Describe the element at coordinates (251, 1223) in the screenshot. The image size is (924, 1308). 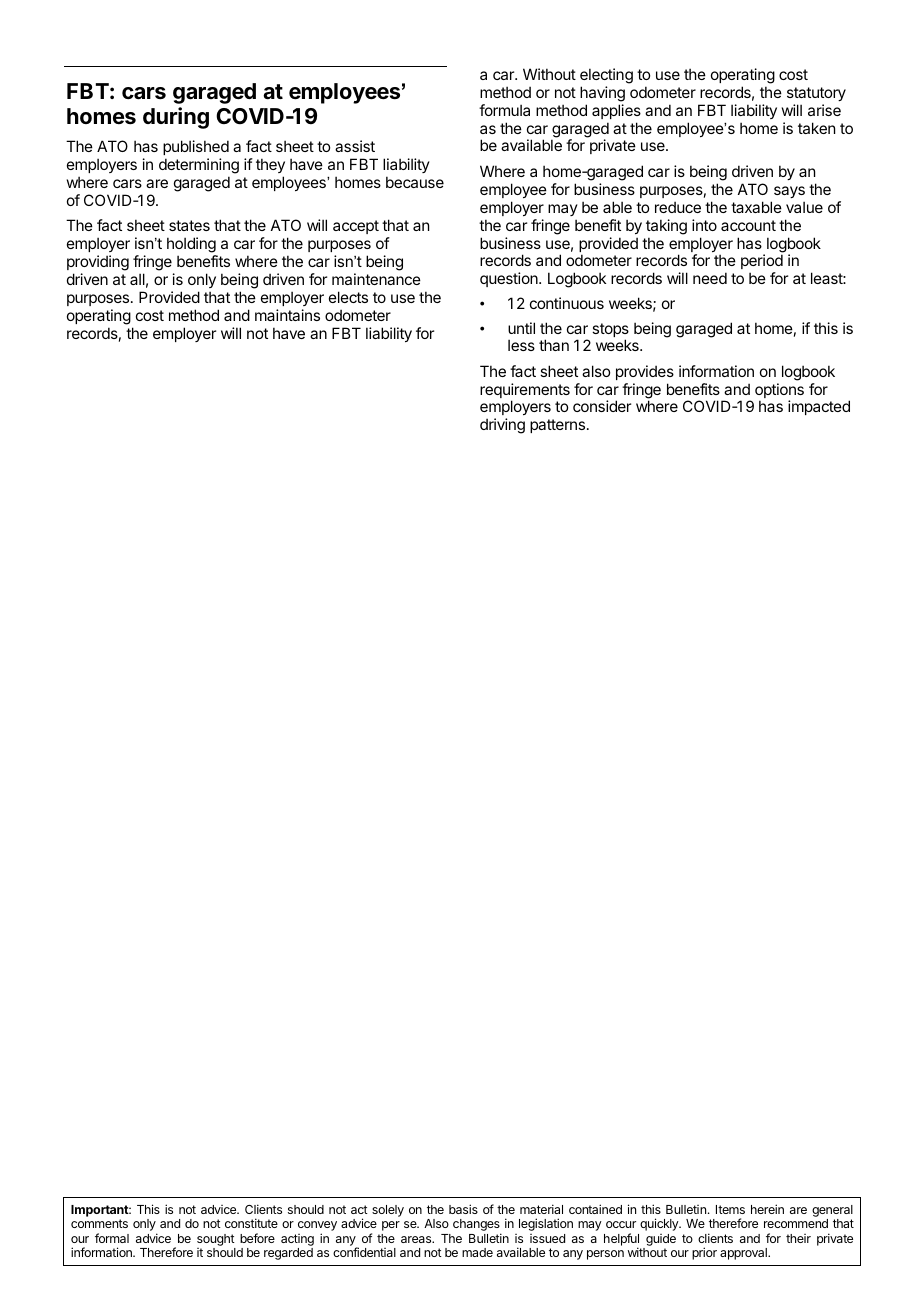
I see `constitute` at that location.
